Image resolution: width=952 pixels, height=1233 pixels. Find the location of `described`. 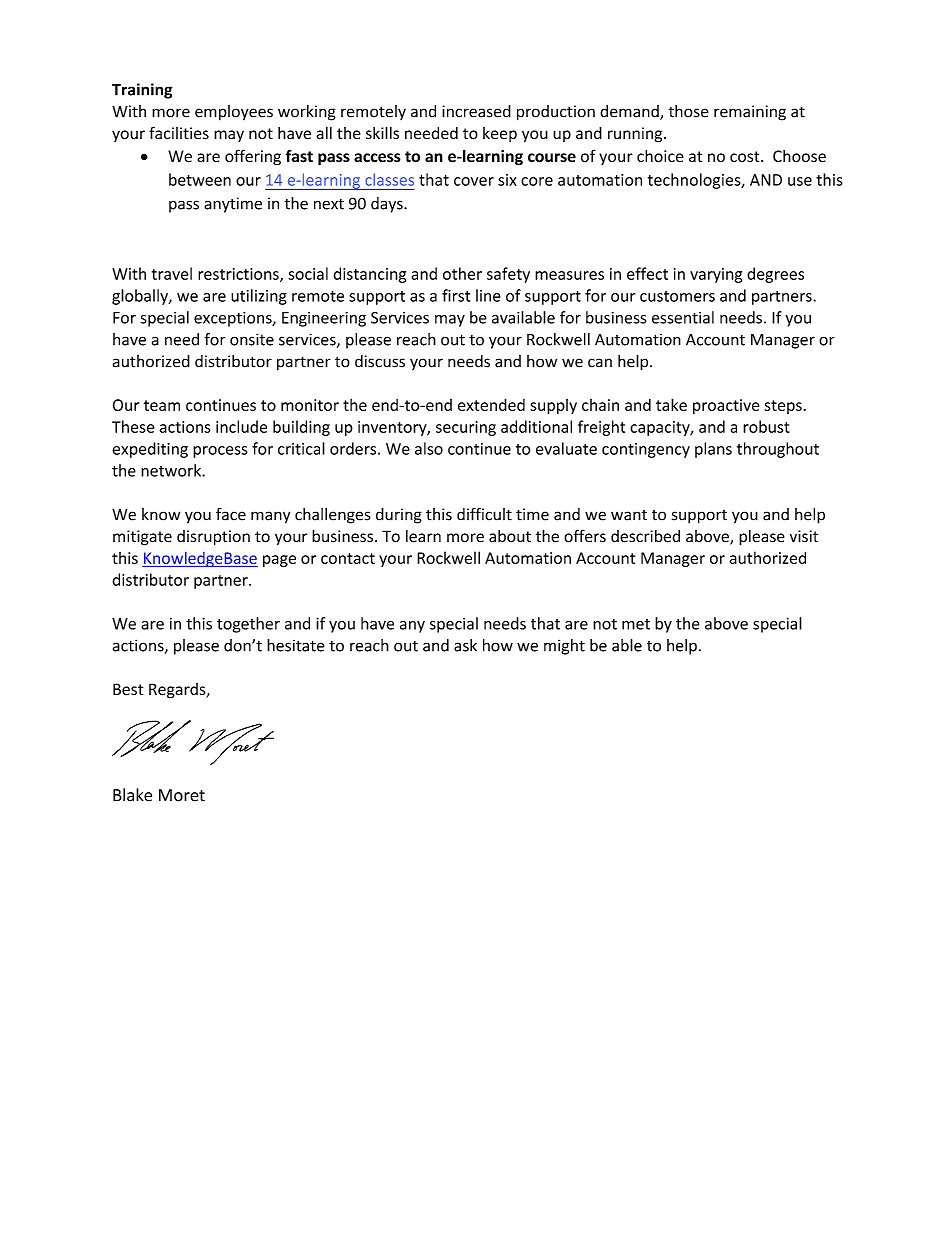

described is located at coordinates (645, 536).
